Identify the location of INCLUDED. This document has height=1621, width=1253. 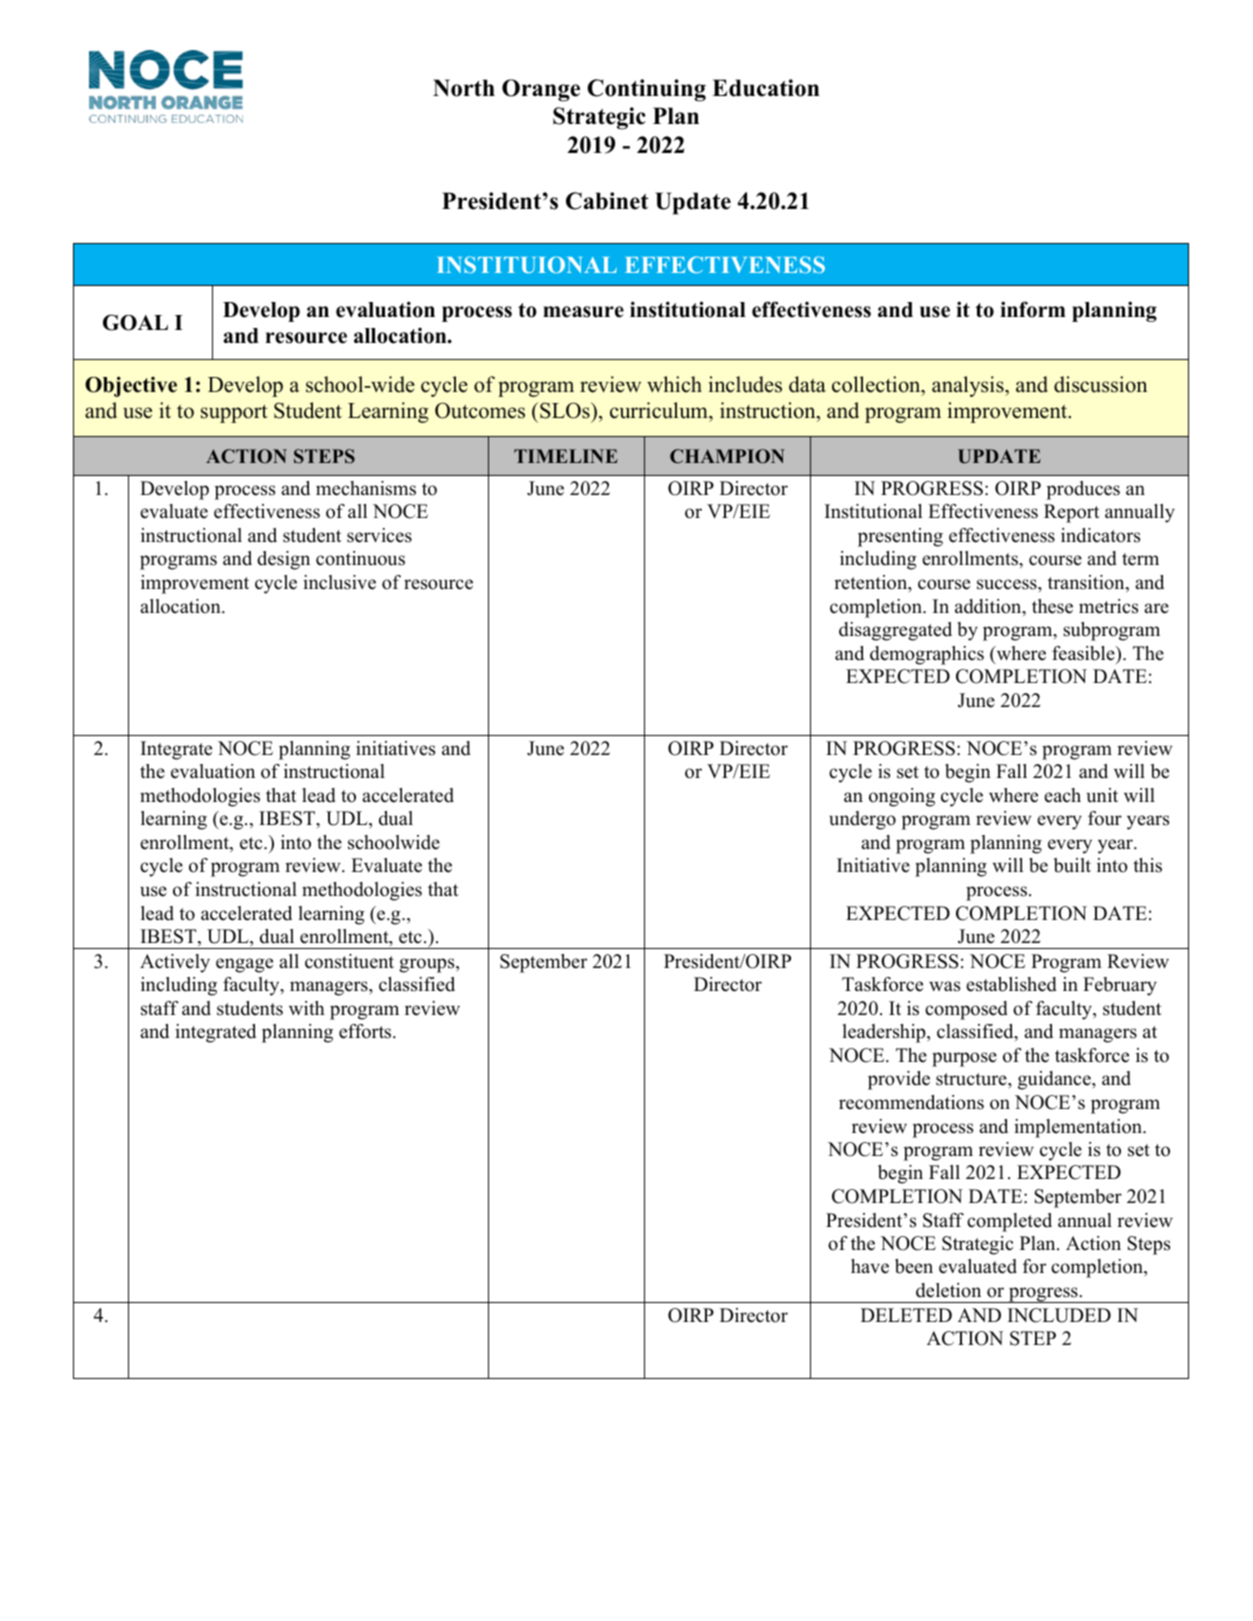
(1059, 1315).
